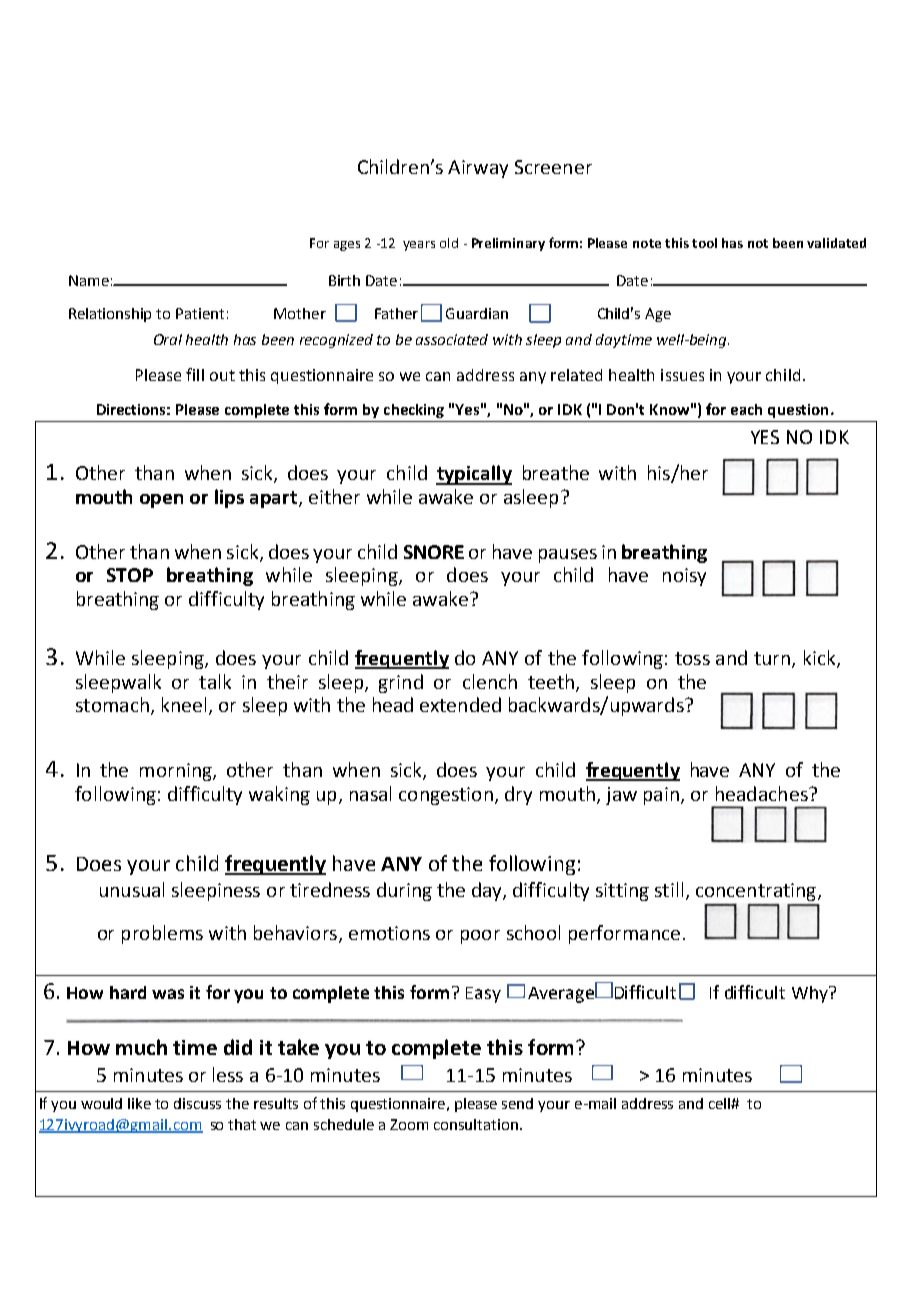 This screenshot has width=924, height=1311. Describe the element at coordinates (474, 475) in the screenshot. I see `typically` at that location.
